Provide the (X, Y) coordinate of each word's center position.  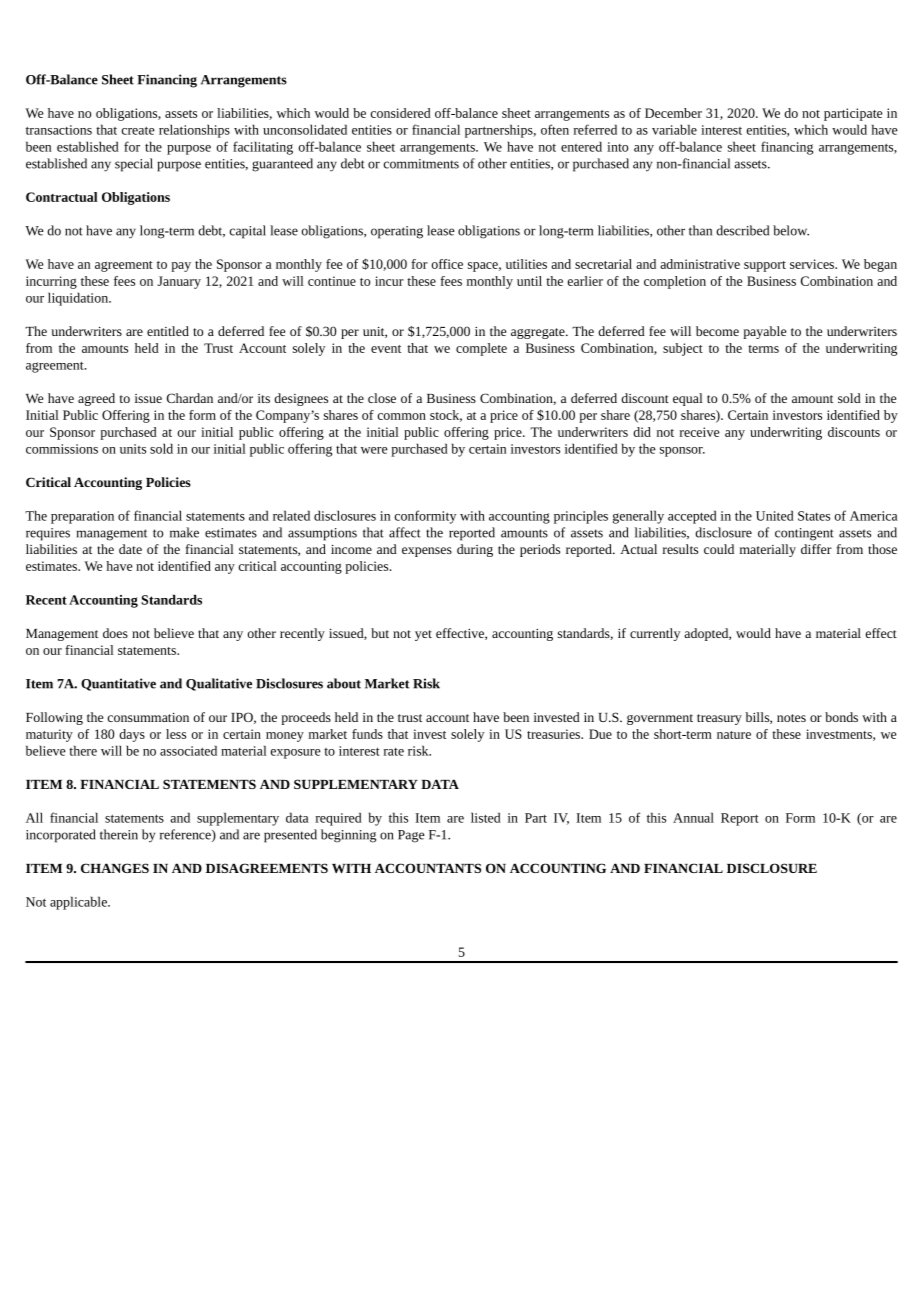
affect (405, 532)
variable (674, 129)
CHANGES (115, 868)
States (814, 516)
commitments (421, 164)
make (184, 532)
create (138, 130)
